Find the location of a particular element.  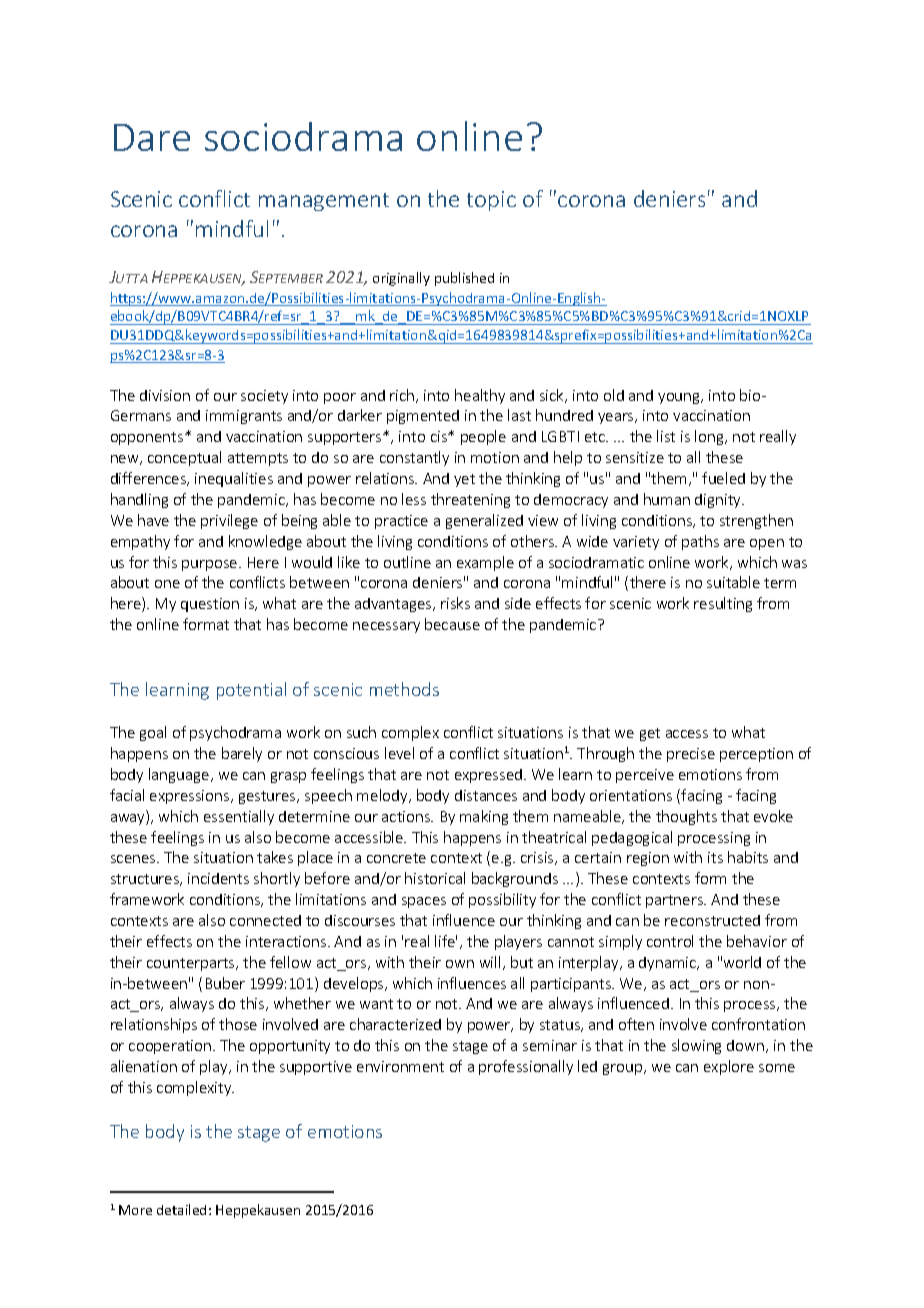

immigrants is located at coordinates (244, 417).
